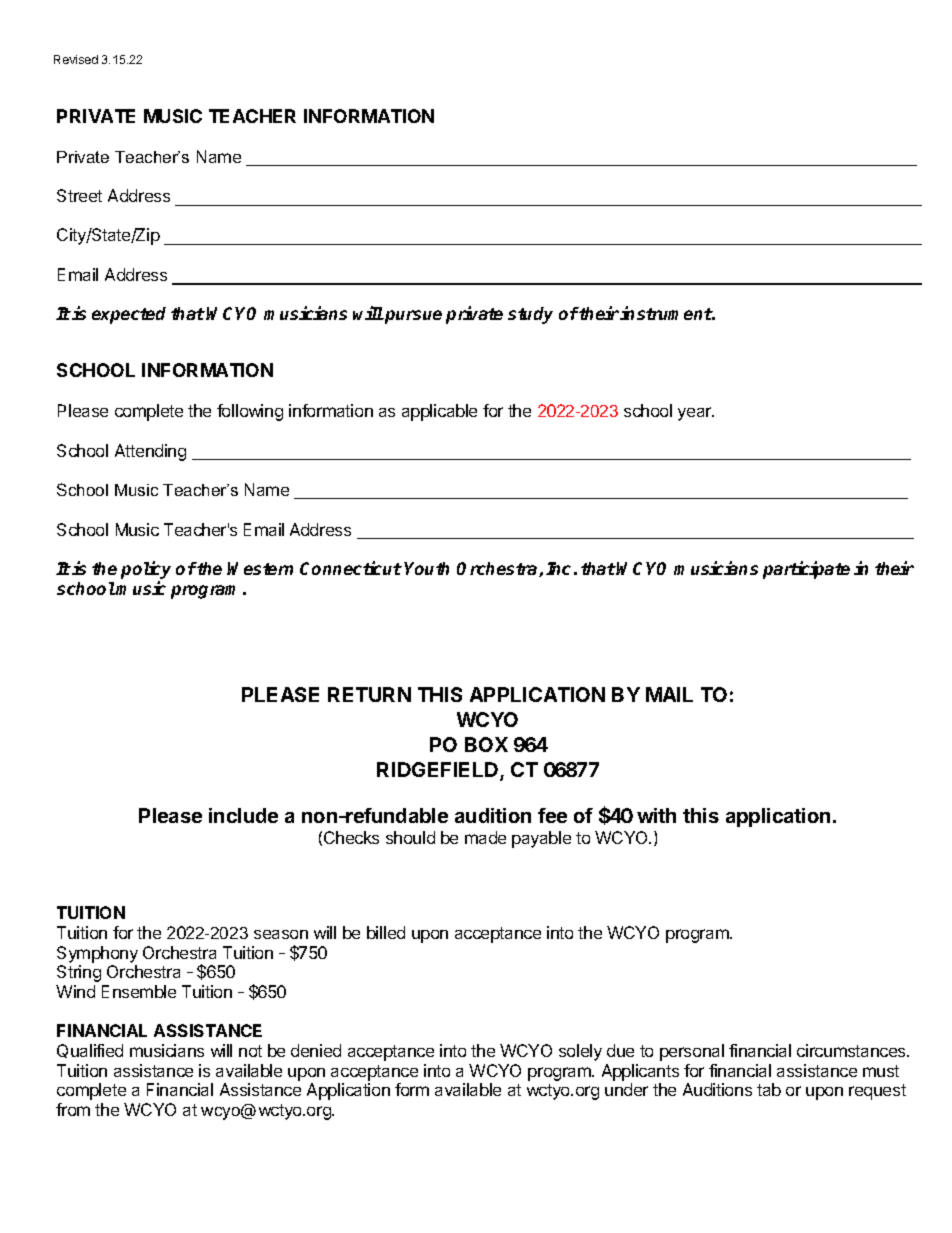 The width and height of the screenshot is (952, 1233). What do you see at coordinates (696, 414) in the screenshot?
I see `year` at bounding box center [696, 414].
